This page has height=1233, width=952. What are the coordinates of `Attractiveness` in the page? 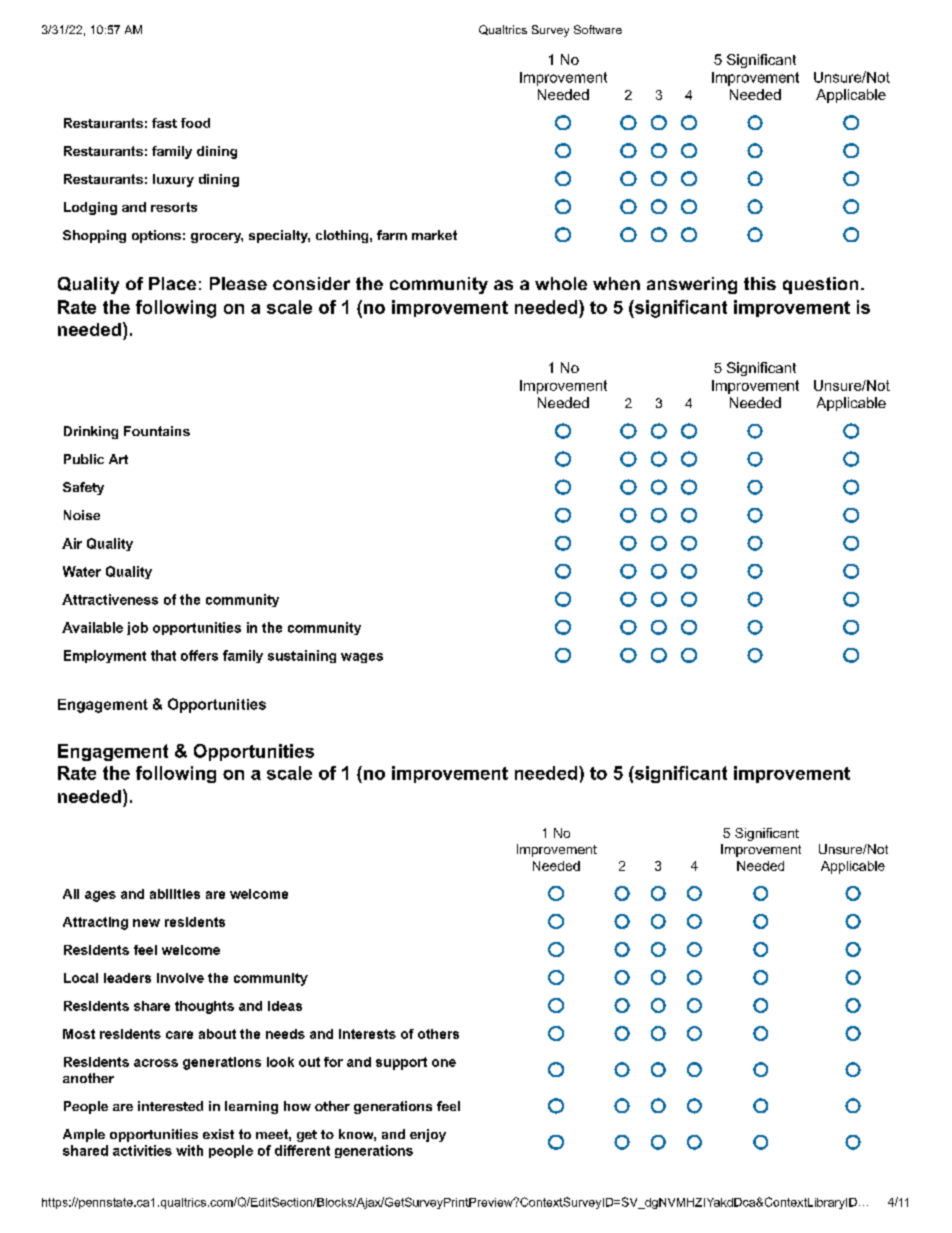 It's located at (110, 599).
